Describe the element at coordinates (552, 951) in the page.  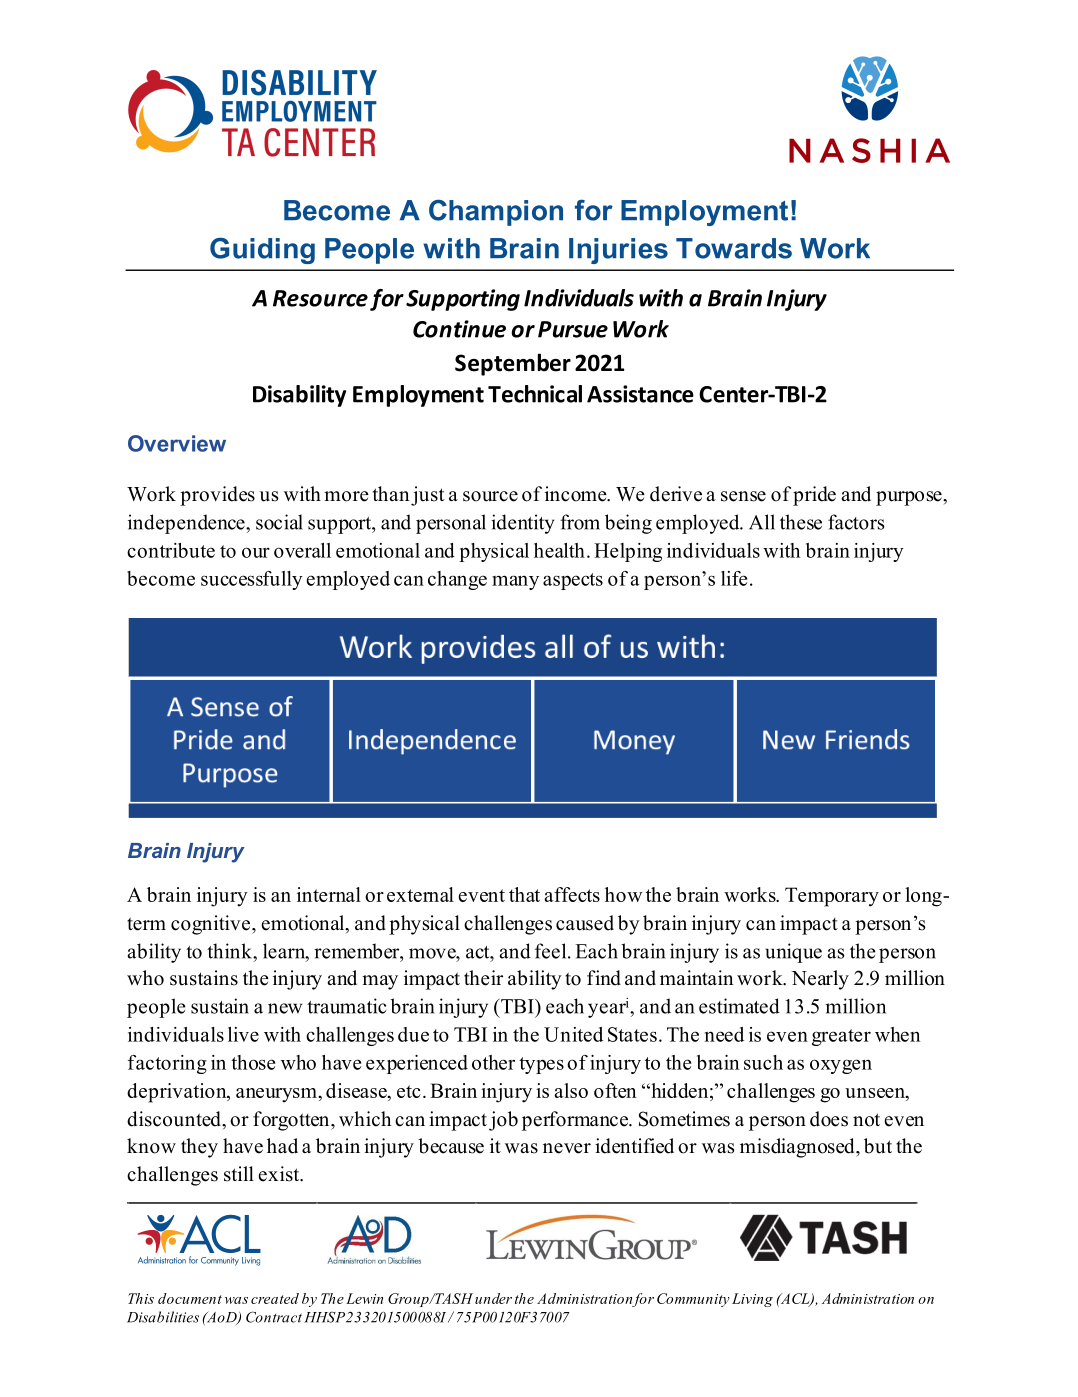
I see `feel` at that location.
